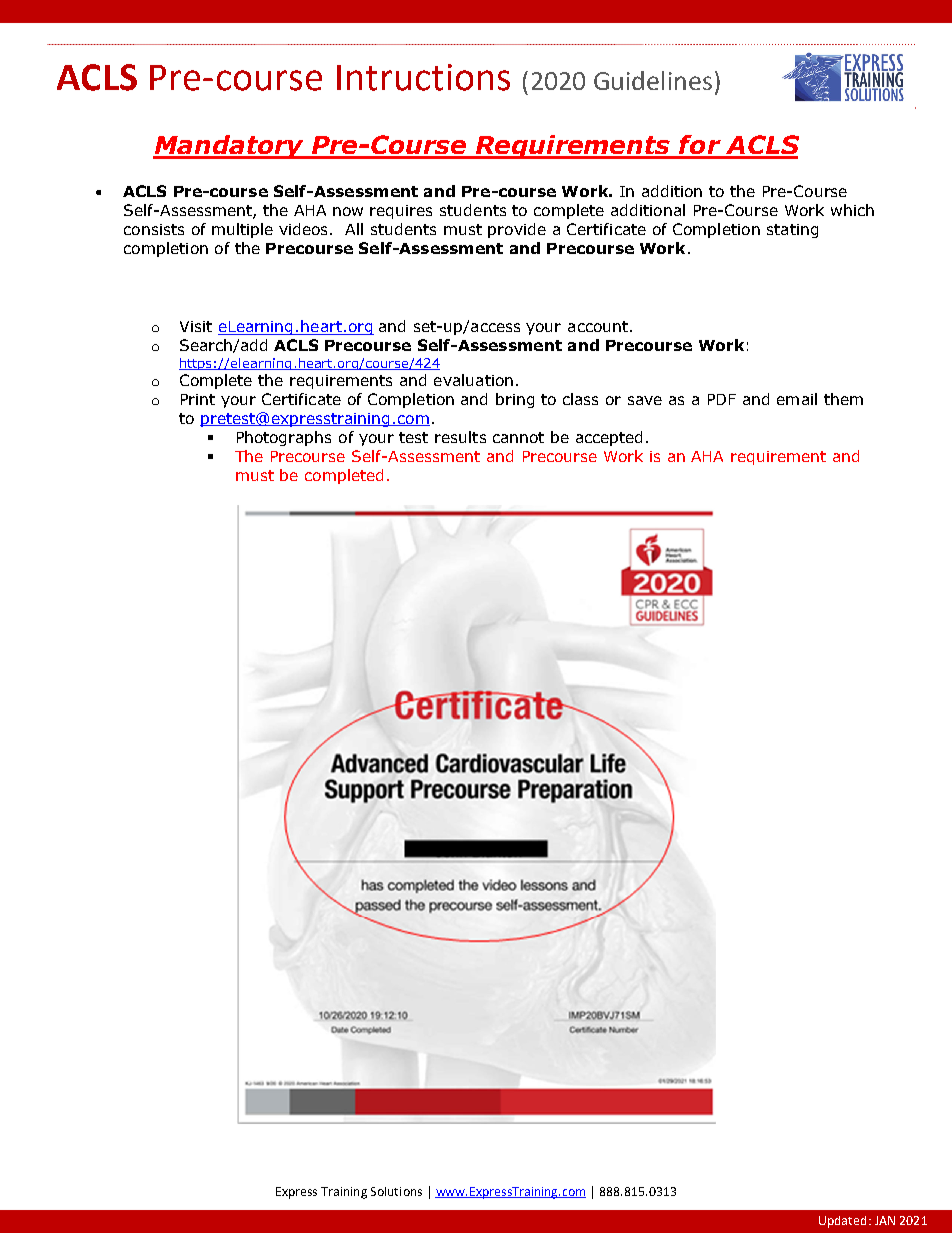 This image has width=952, height=1233. Describe the element at coordinates (885, 1220) in the image. I see `JAN` at that location.
